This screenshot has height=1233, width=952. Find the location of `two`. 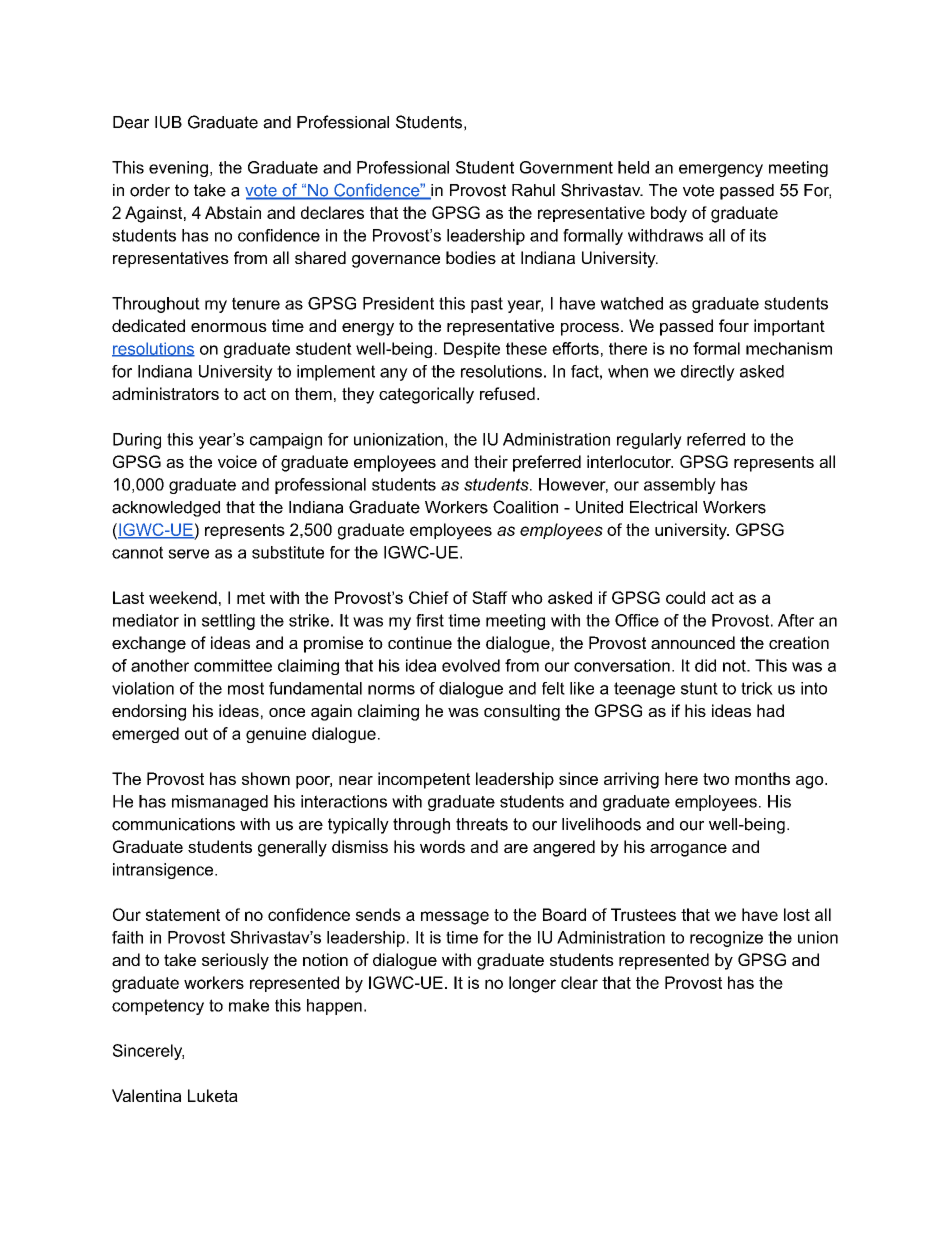

two is located at coordinates (716, 779).
